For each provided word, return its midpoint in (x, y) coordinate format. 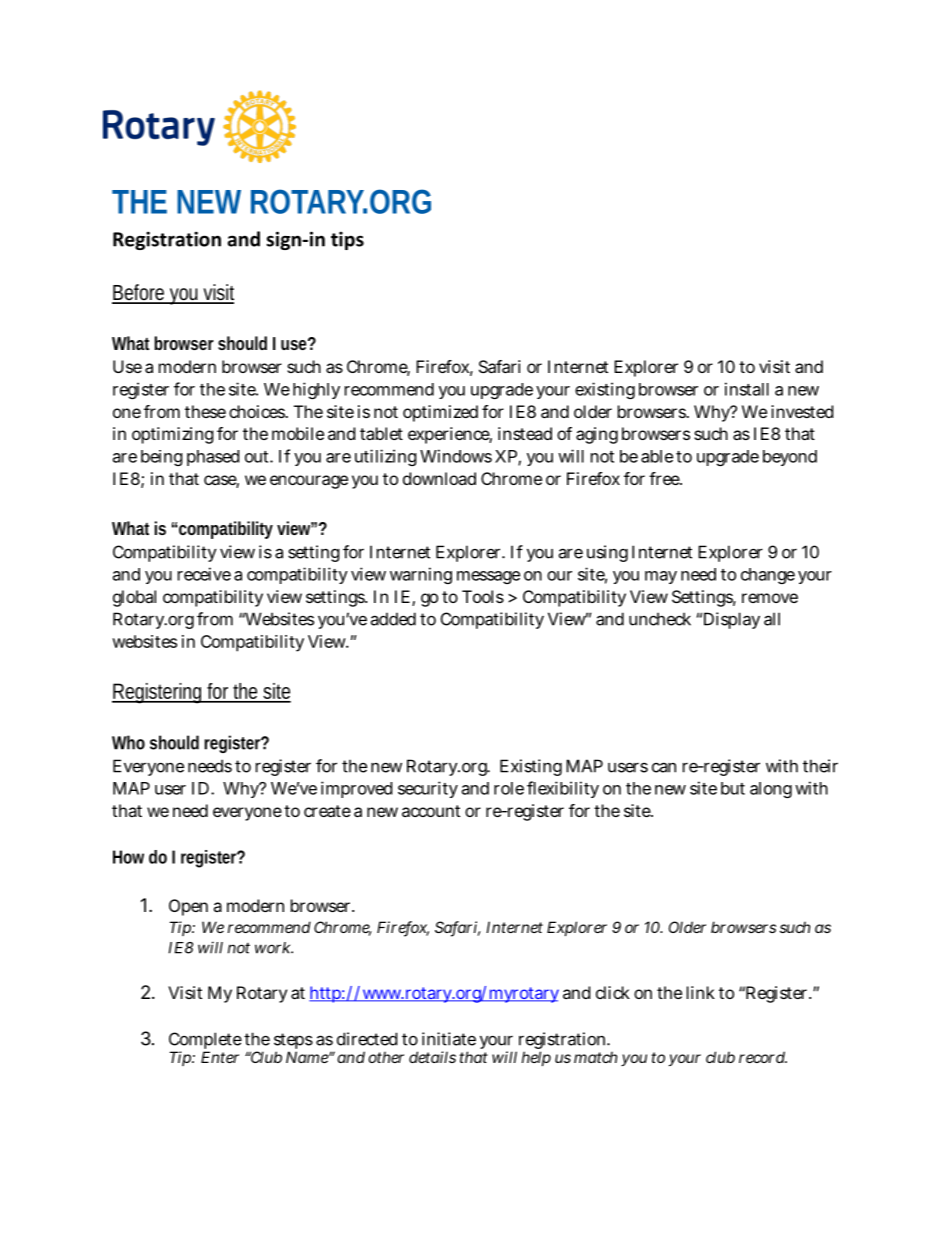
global (134, 598)
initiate (449, 1039)
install (747, 389)
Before (140, 293)
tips (347, 240)
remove (770, 598)
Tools (483, 596)
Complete (205, 1042)
